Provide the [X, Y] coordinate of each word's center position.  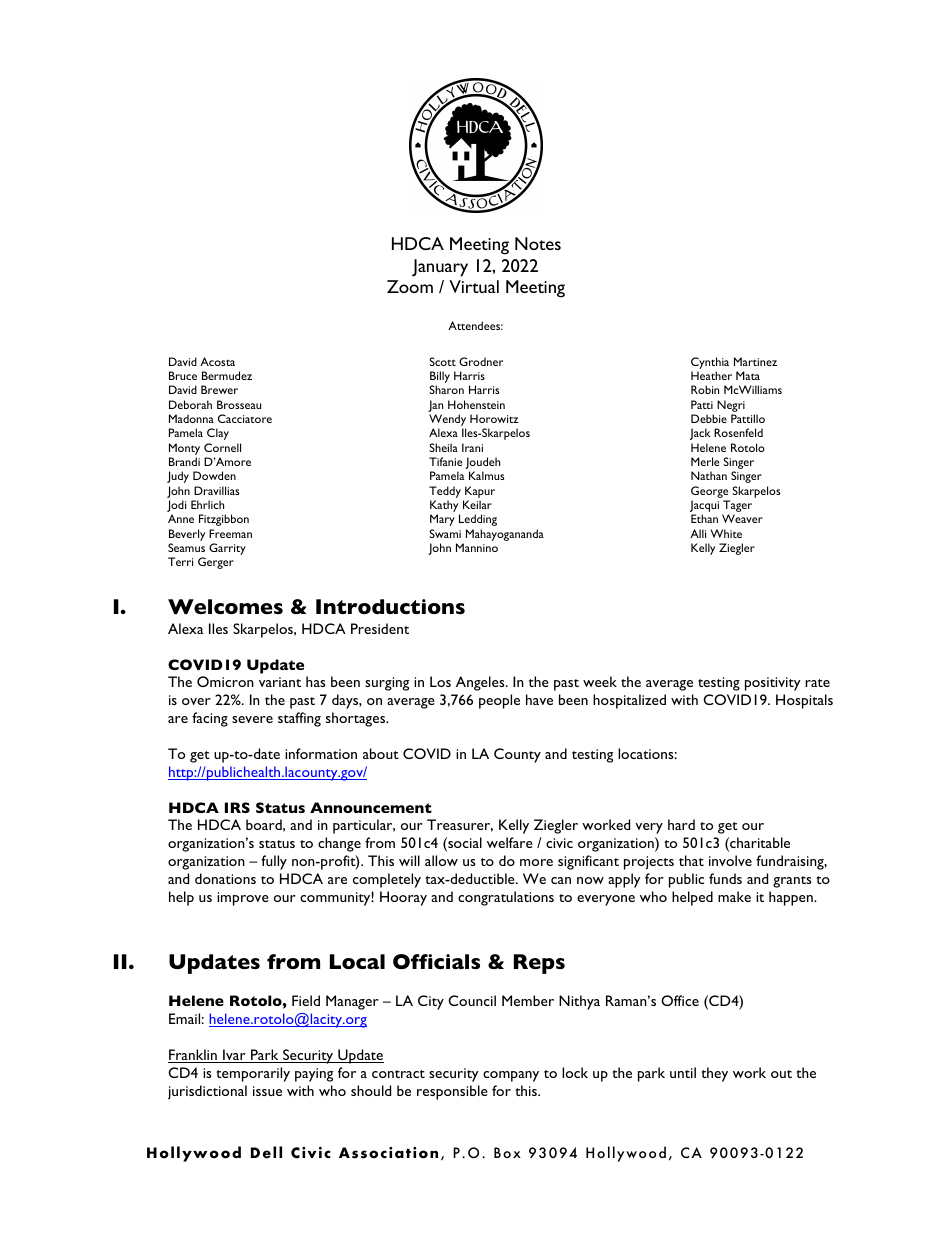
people [499, 701]
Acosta [217, 361]
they [714, 1074]
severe [252, 719]
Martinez [755, 361]
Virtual [474, 286]
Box [507, 1152]
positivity [773, 684]
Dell [266, 1152]
